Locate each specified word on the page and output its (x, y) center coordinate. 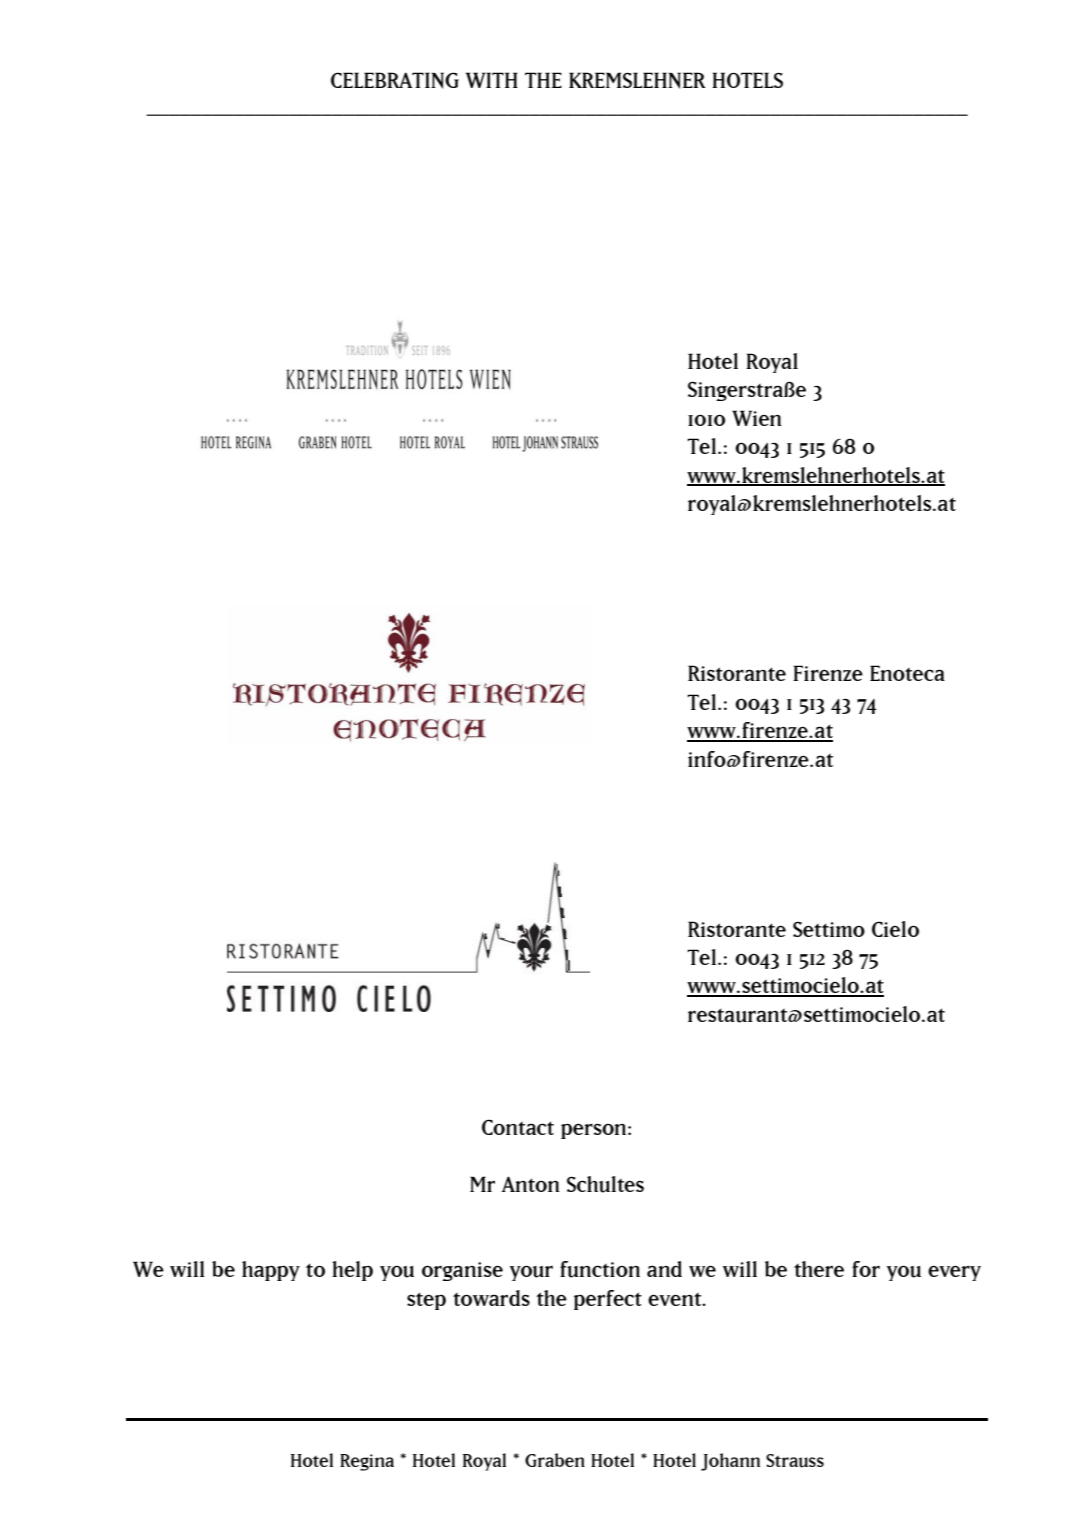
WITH (492, 80)
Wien (756, 418)
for (866, 1269)
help (352, 1271)
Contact (518, 1127)
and (664, 1269)
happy (271, 1271)
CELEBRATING (395, 80)
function (600, 1269)
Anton (530, 1184)
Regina (367, 1462)
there (819, 1269)
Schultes (605, 1184)
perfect (608, 1300)
